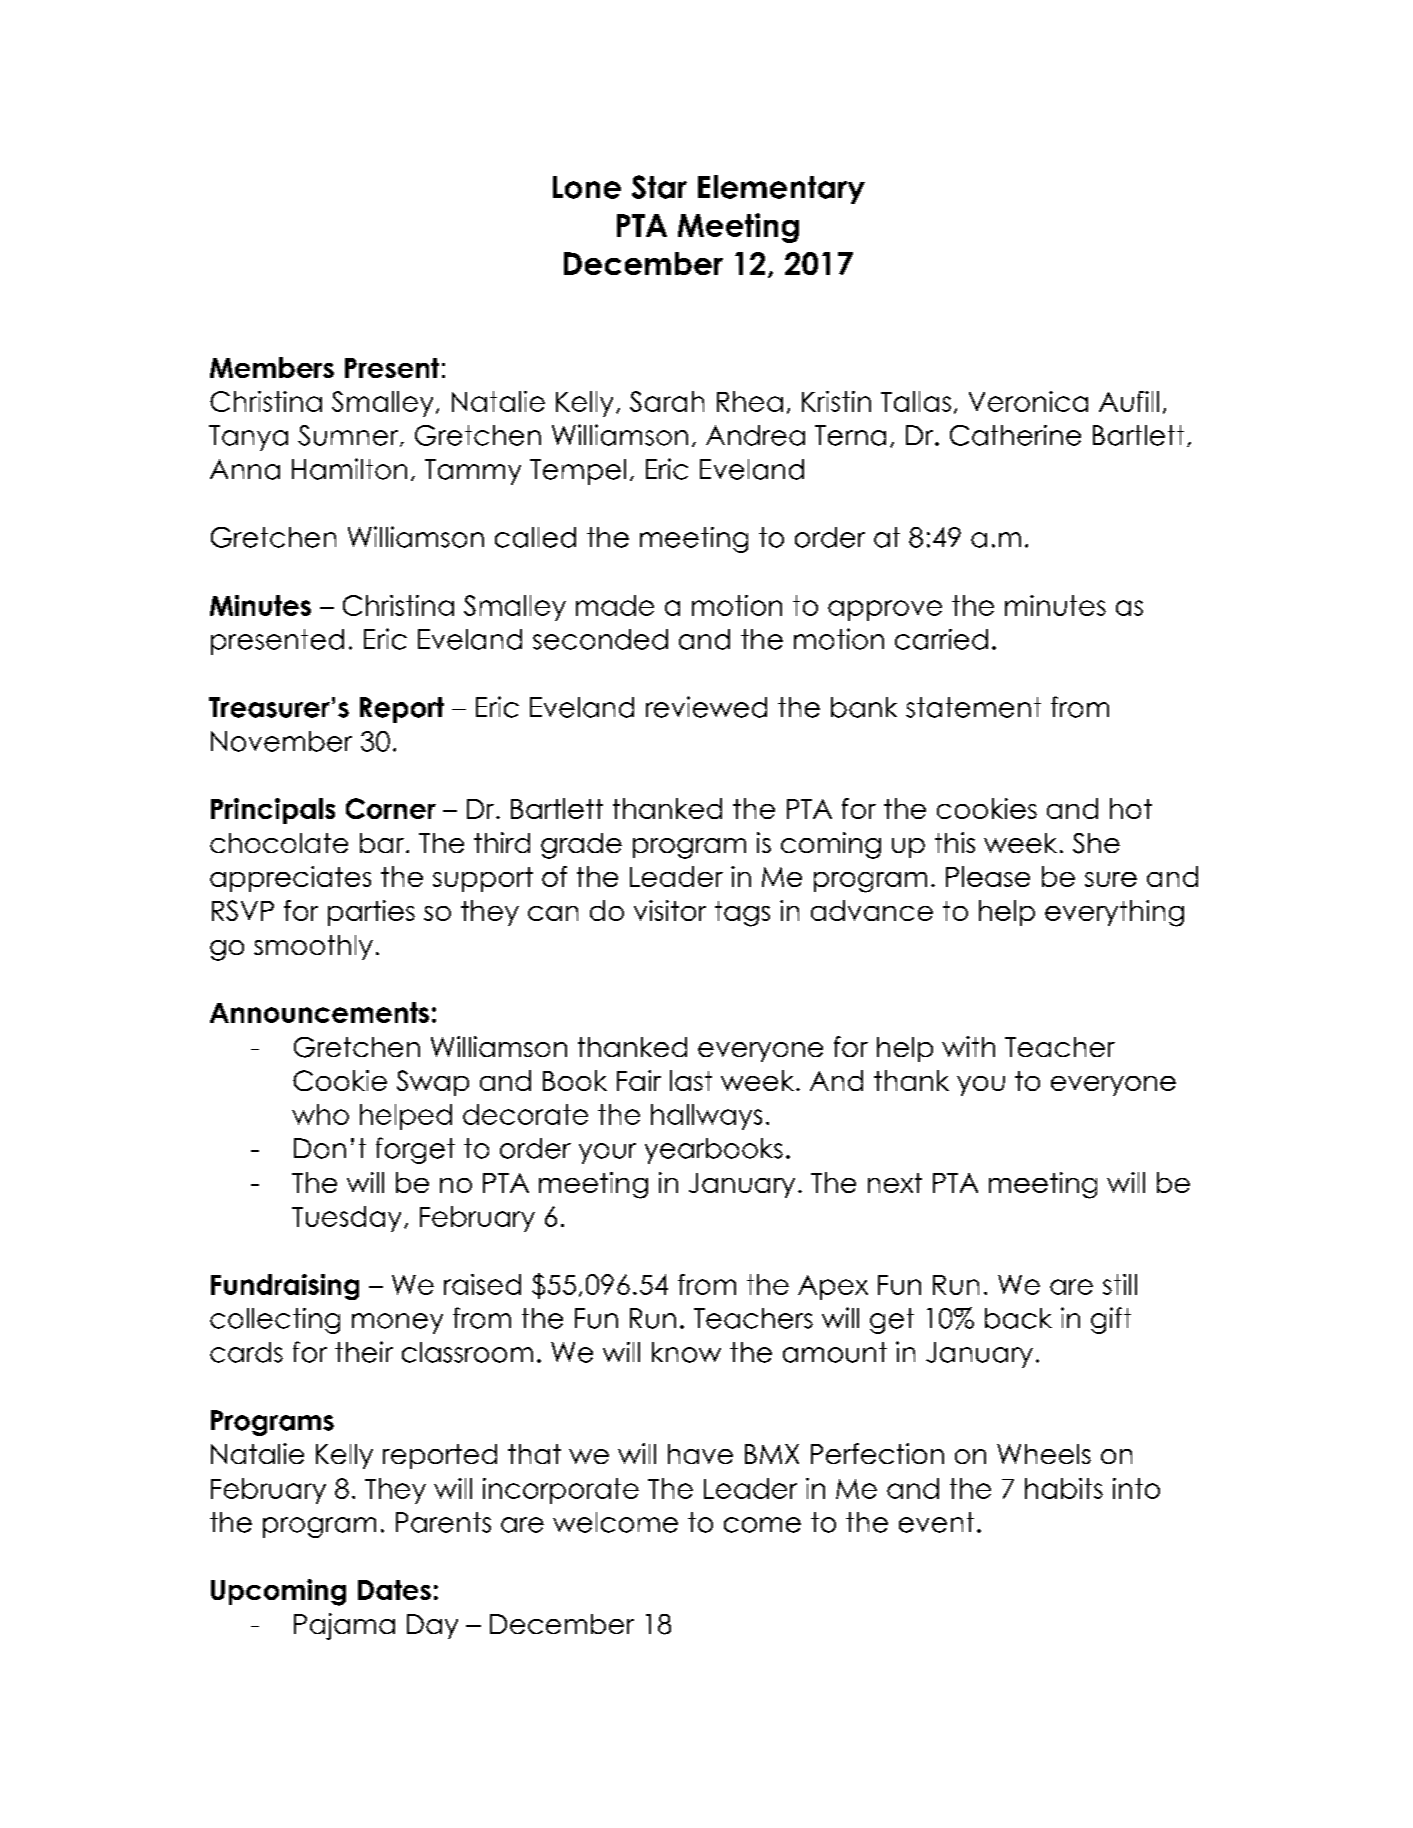 This image has width=1413, height=1828. Describe the element at coordinates (607, 1153) in the image. I see `your` at that location.
